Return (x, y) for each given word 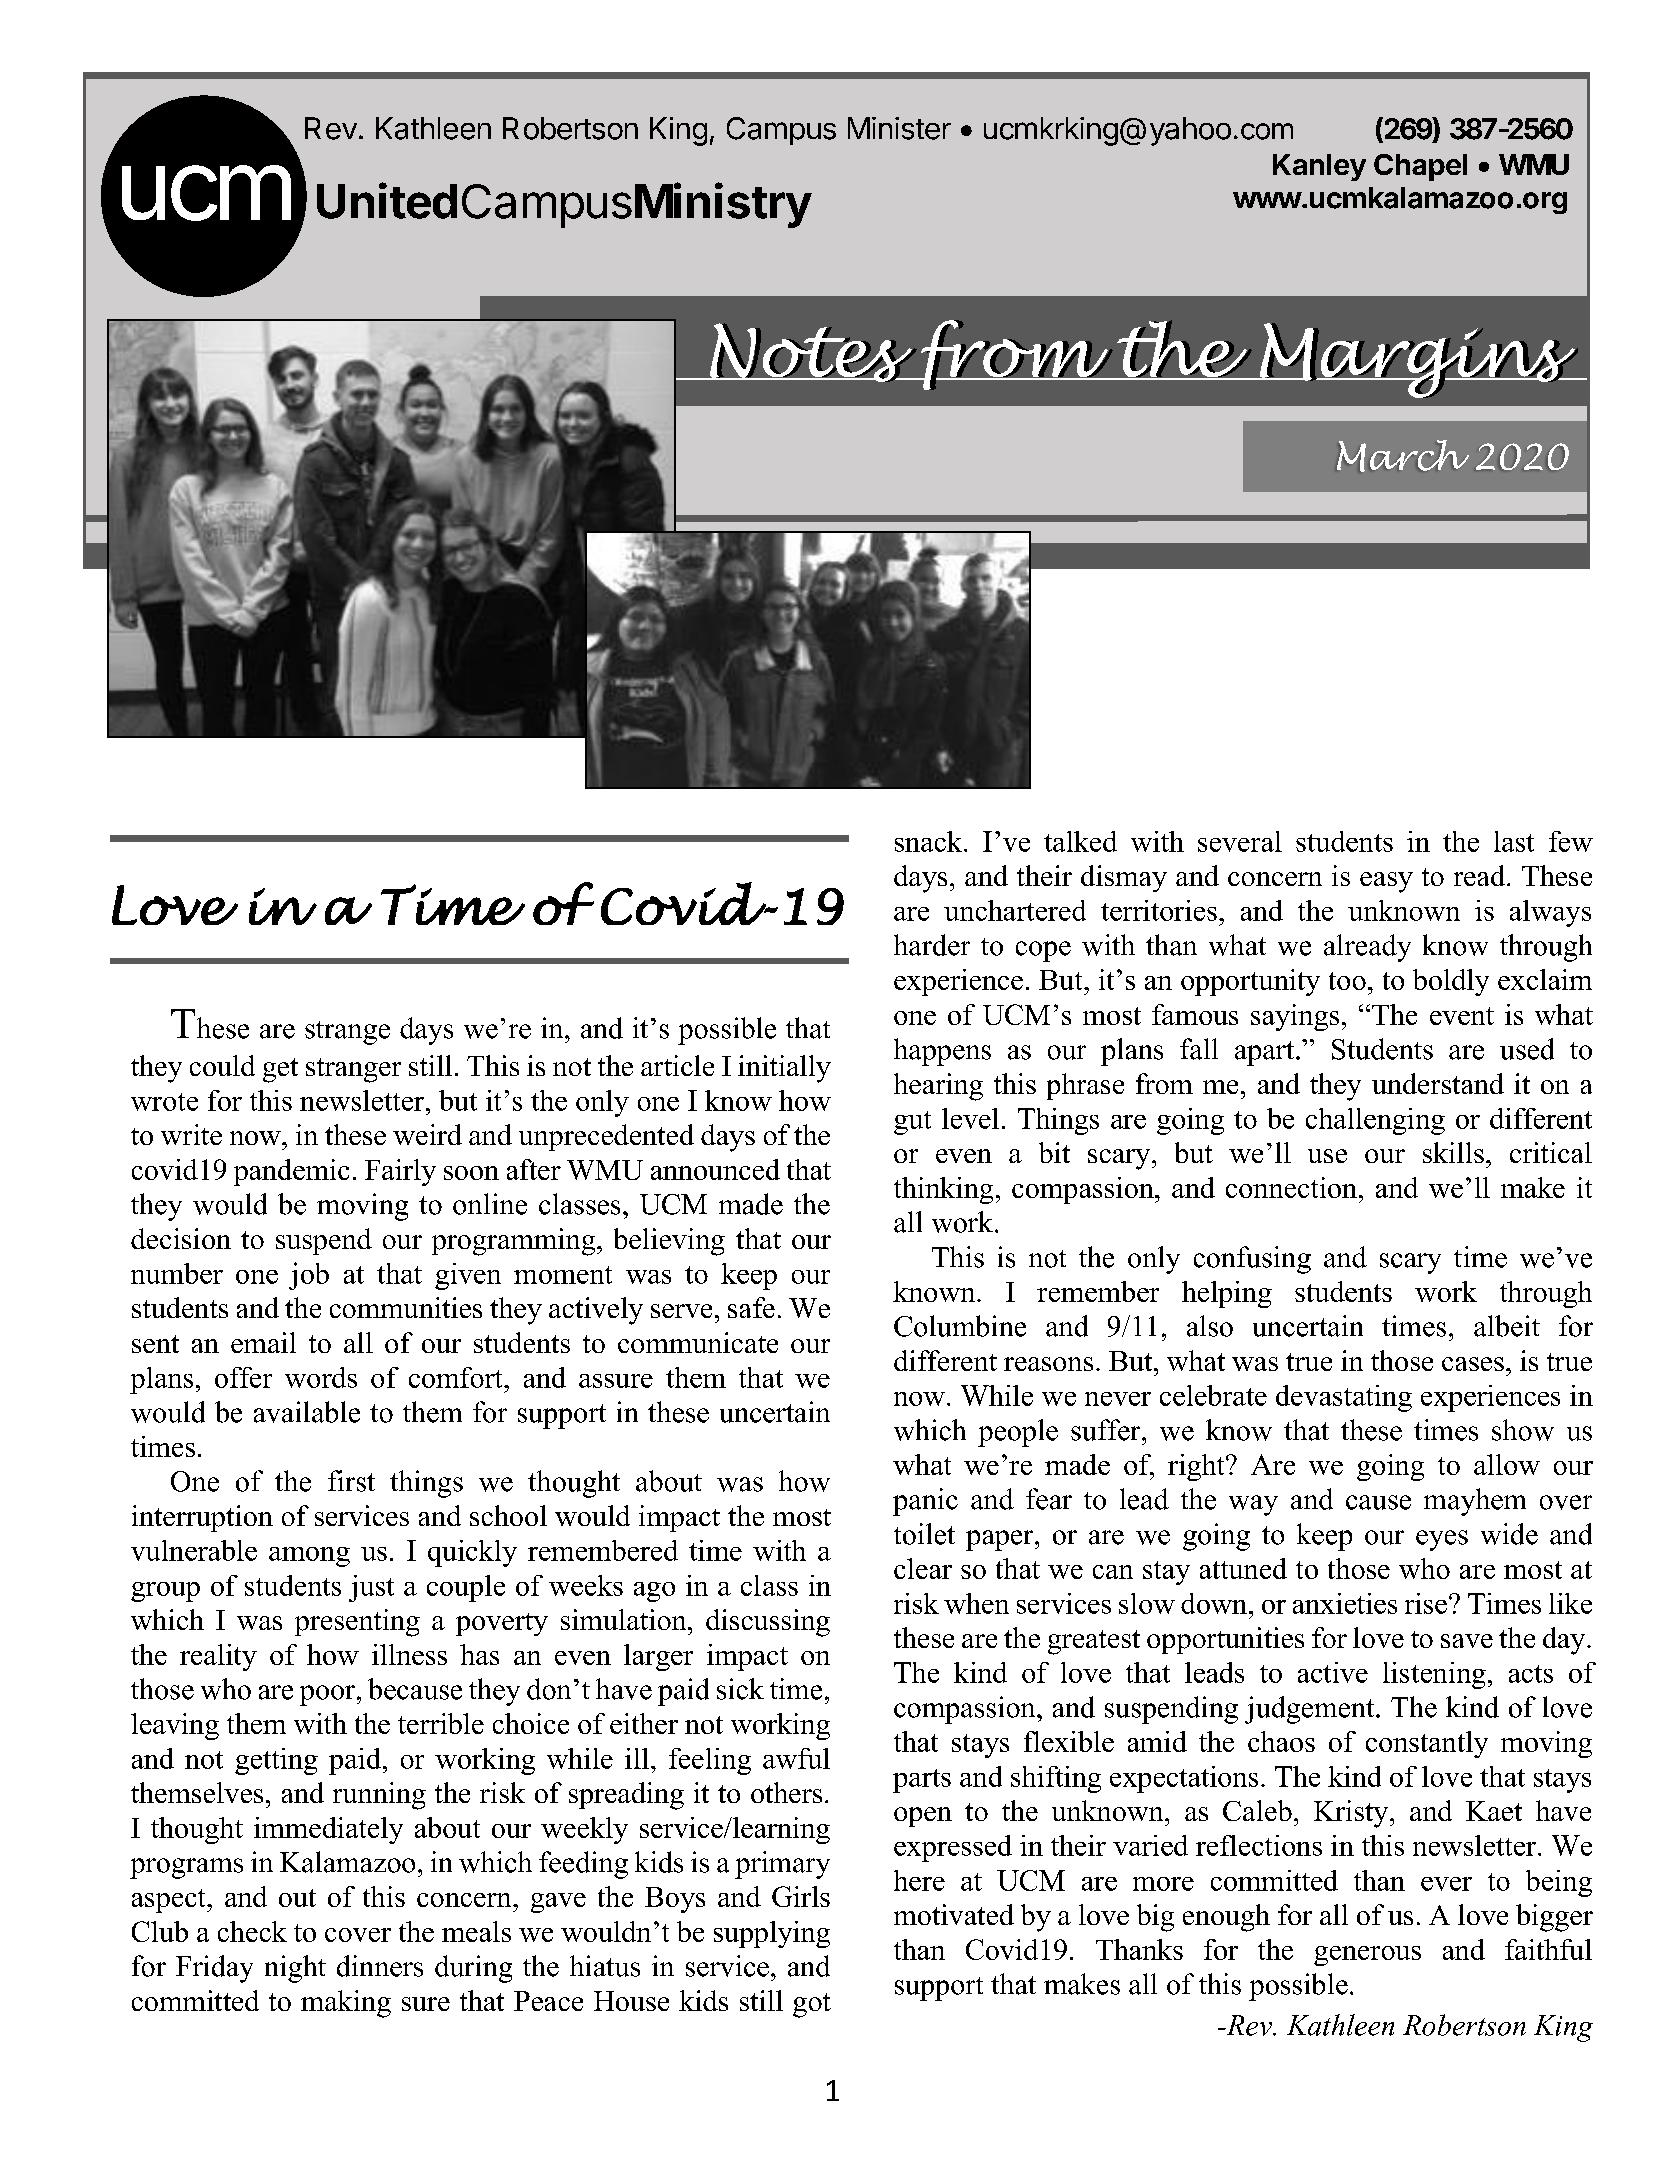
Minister (899, 128)
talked (1080, 841)
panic (925, 1502)
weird (427, 1134)
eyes (1442, 1540)
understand (1438, 1083)
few (1571, 841)
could (222, 1065)
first (351, 1481)
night (295, 1969)
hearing (938, 1087)
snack (930, 841)
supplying (772, 1934)
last (1514, 841)
